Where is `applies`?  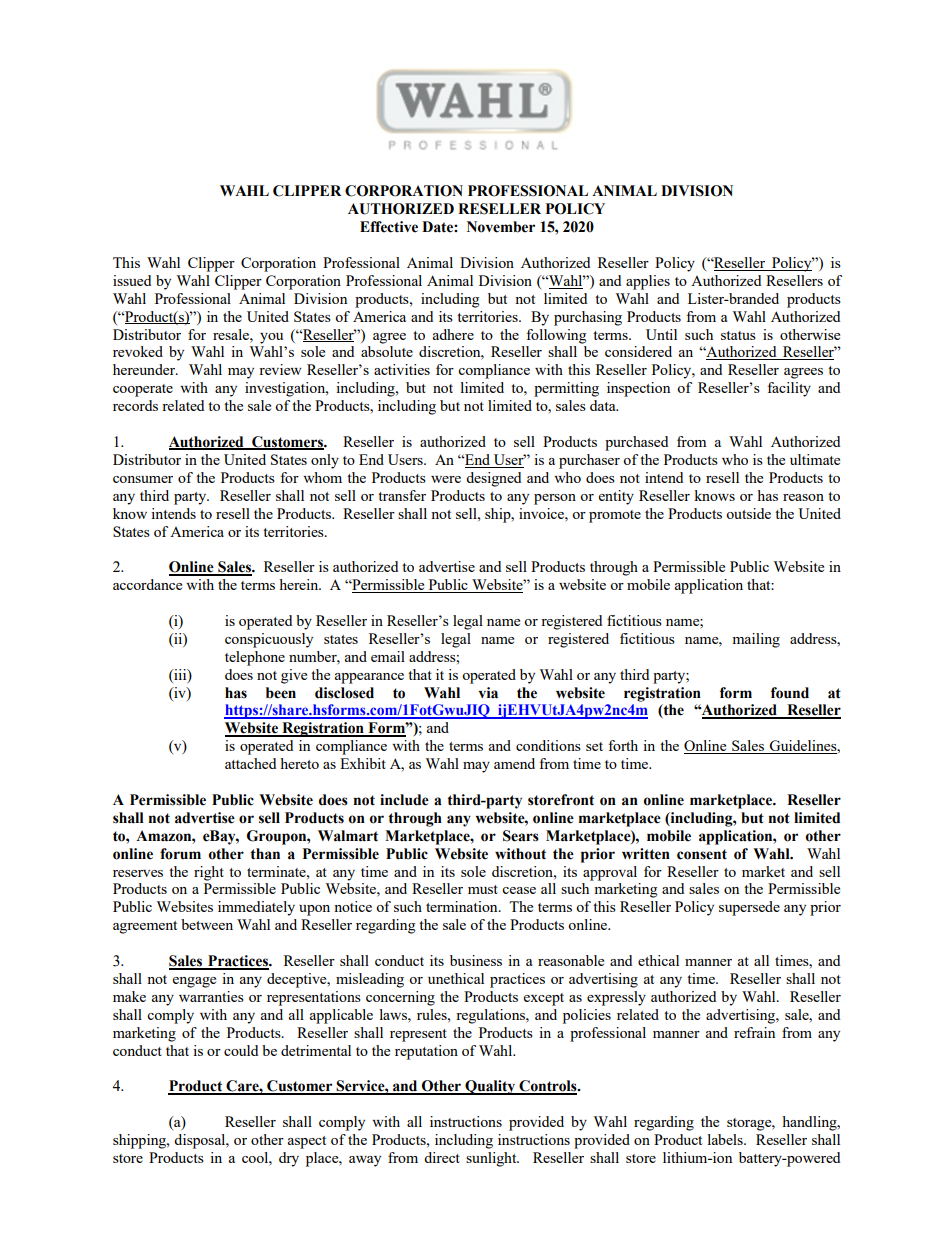
applies is located at coordinates (648, 282).
